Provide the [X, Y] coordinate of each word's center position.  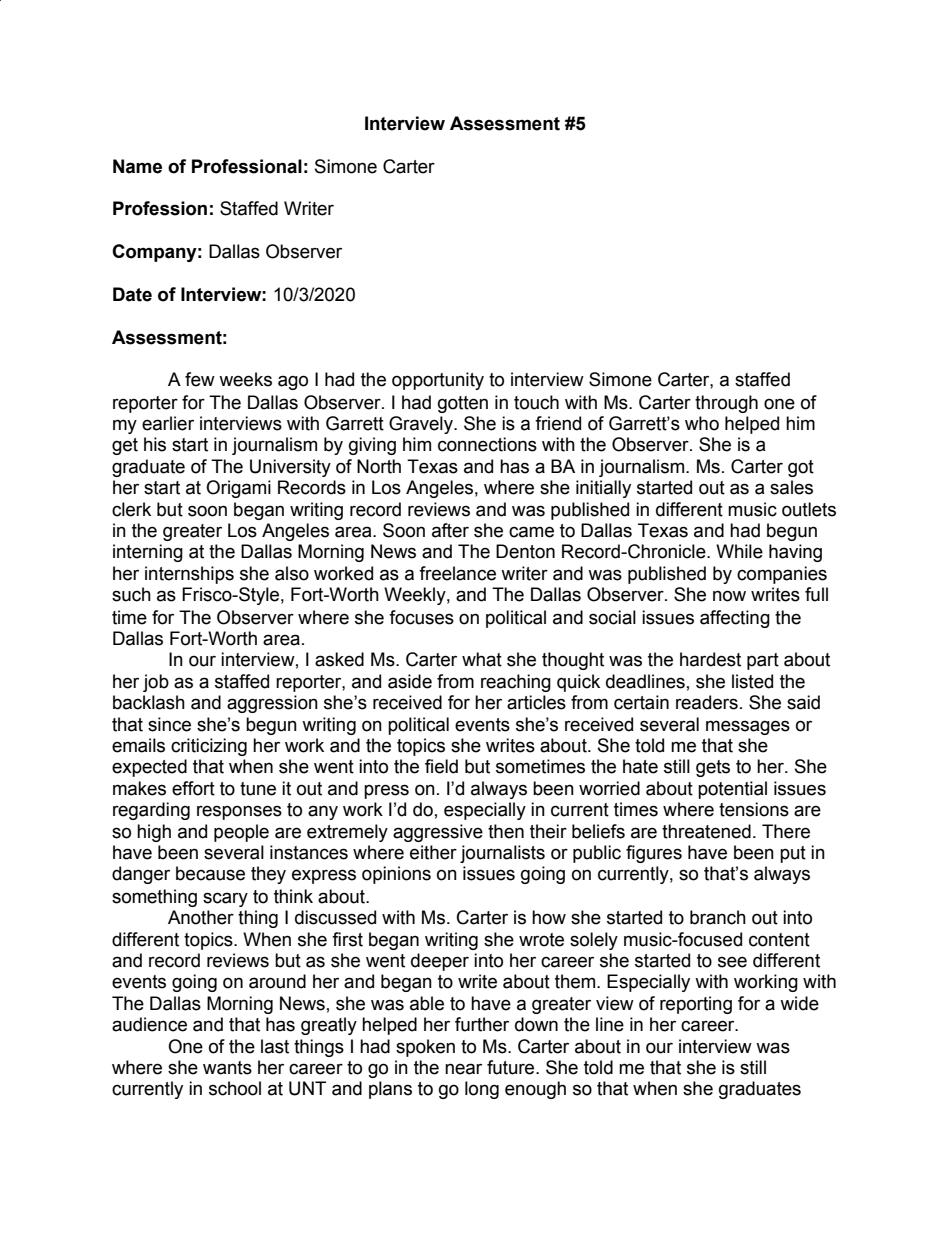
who [702, 423]
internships [189, 575]
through [726, 404]
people [241, 833]
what [482, 659]
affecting [735, 619]
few [200, 379]
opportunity [438, 381]
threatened [706, 831]
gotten [463, 404]
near [463, 1069]
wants [227, 1068]
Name [137, 166]
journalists [502, 854]
